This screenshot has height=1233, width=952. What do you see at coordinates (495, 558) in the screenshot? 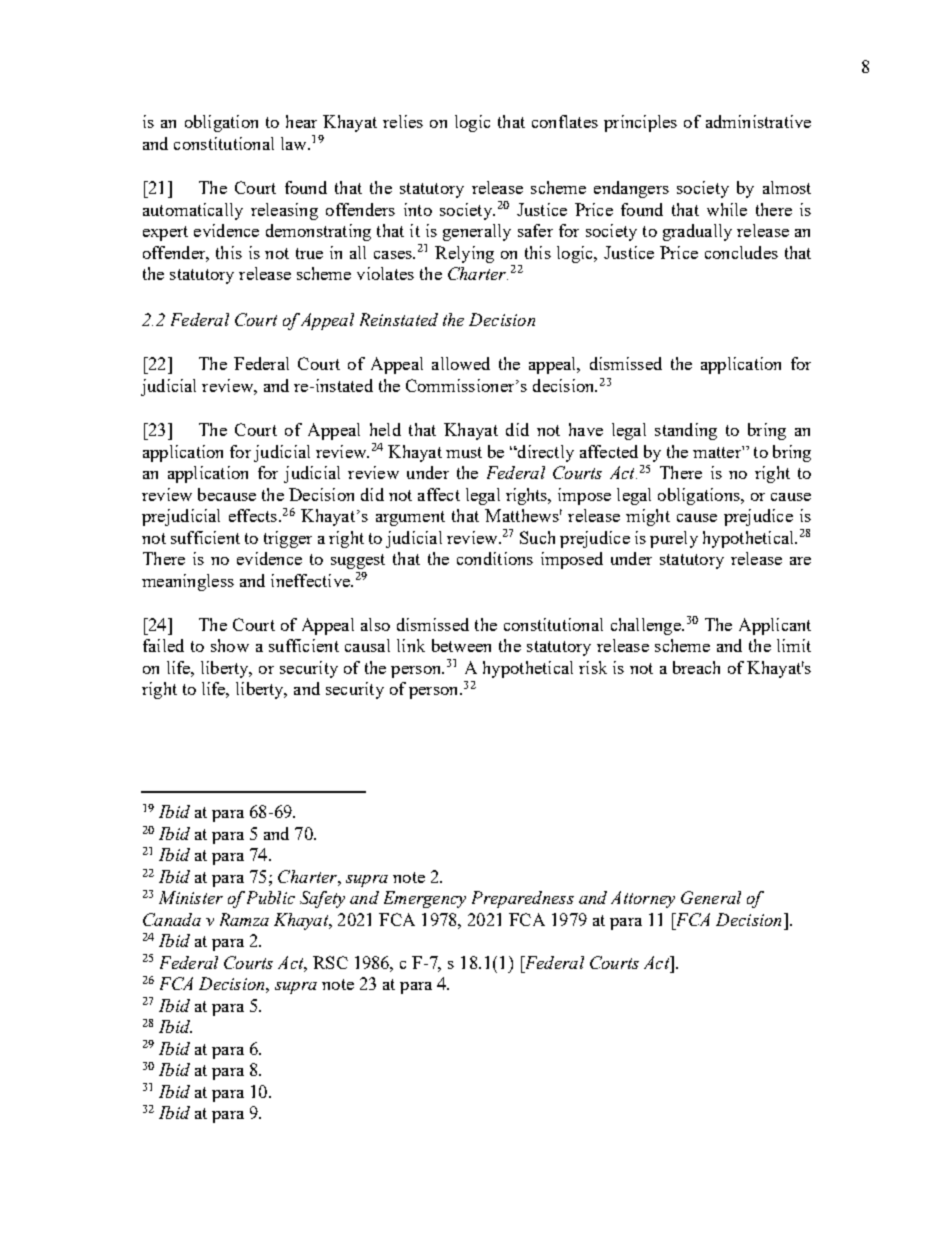
I see `conditions` at bounding box center [495, 558].
